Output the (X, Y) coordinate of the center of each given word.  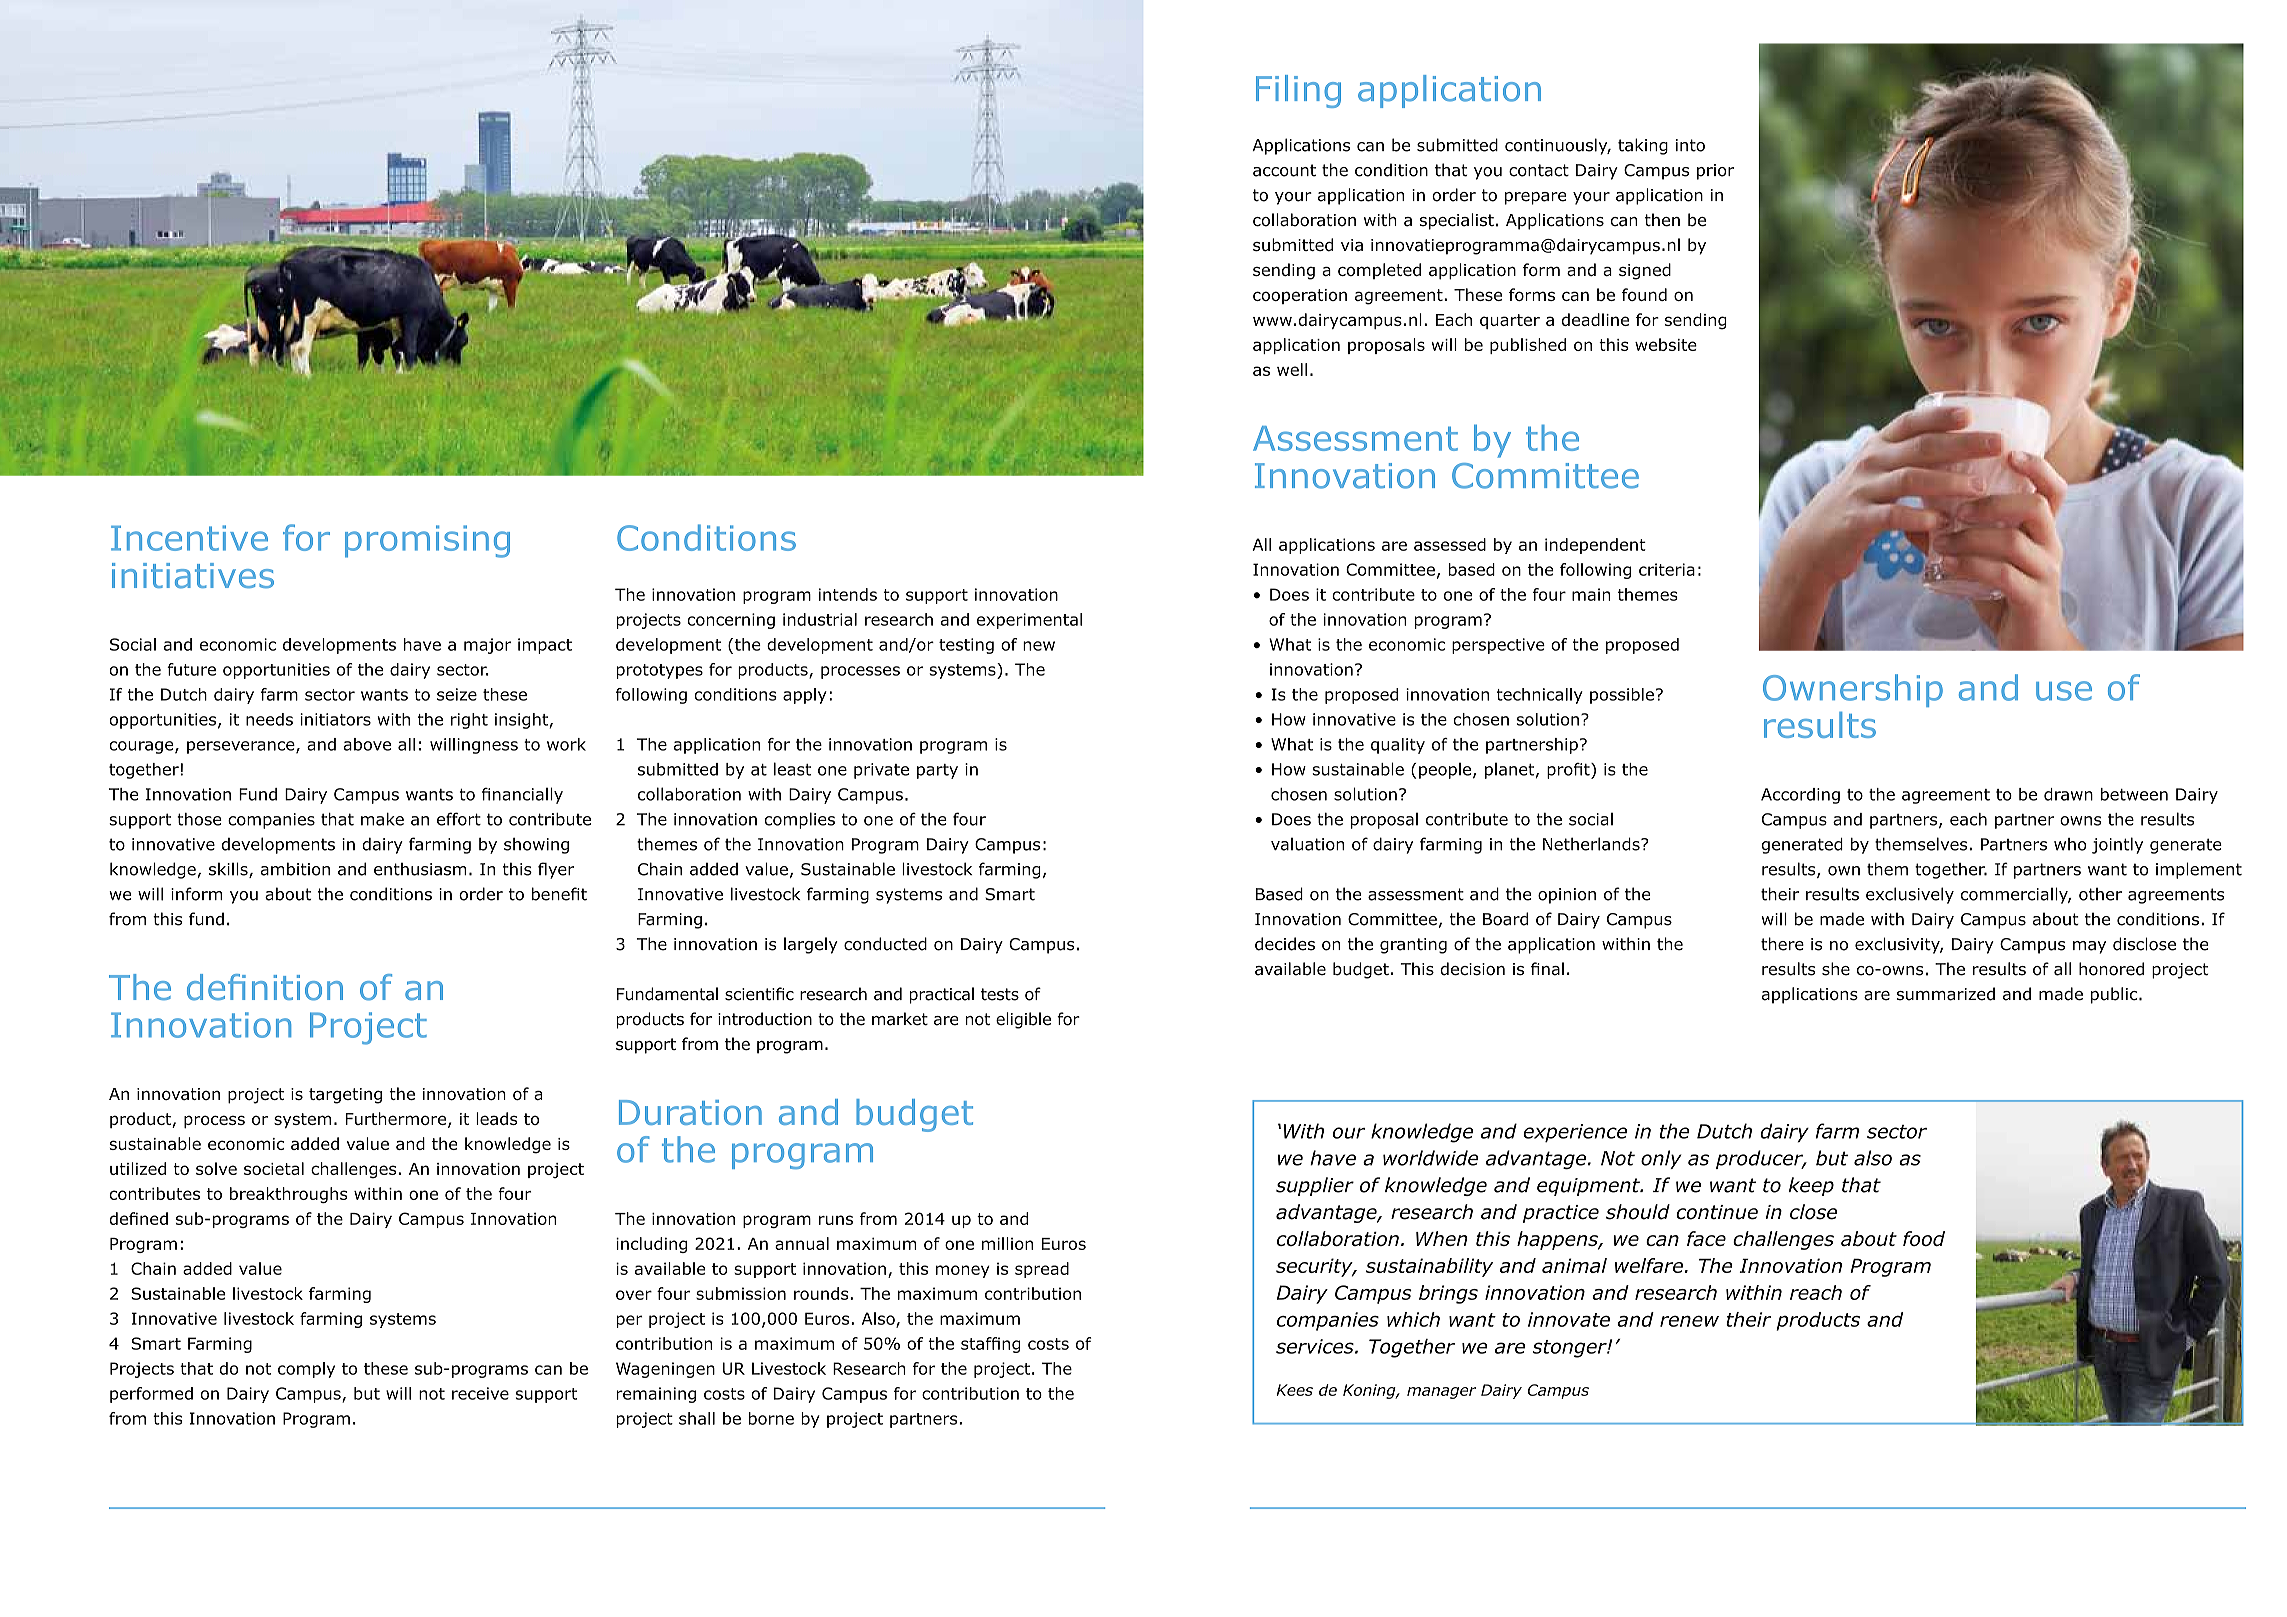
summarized (1946, 994)
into (1690, 145)
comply (306, 1370)
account (1284, 170)
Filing (1298, 91)
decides (1285, 944)
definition (265, 987)
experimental (1029, 621)
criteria (1667, 569)
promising (427, 541)
